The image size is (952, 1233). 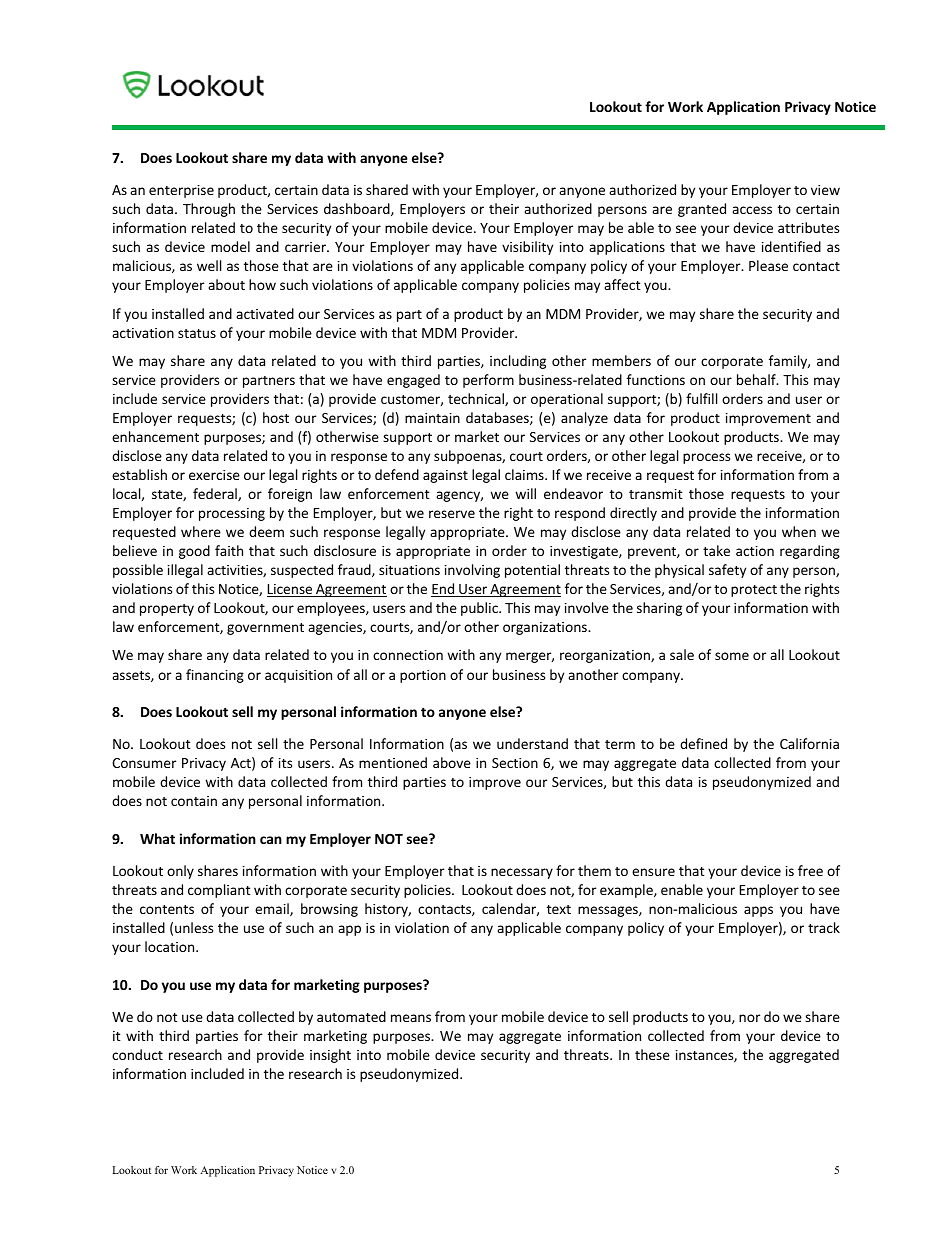 What do you see at coordinates (209, 210) in the page?
I see `Through` at bounding box center [209, 210].
